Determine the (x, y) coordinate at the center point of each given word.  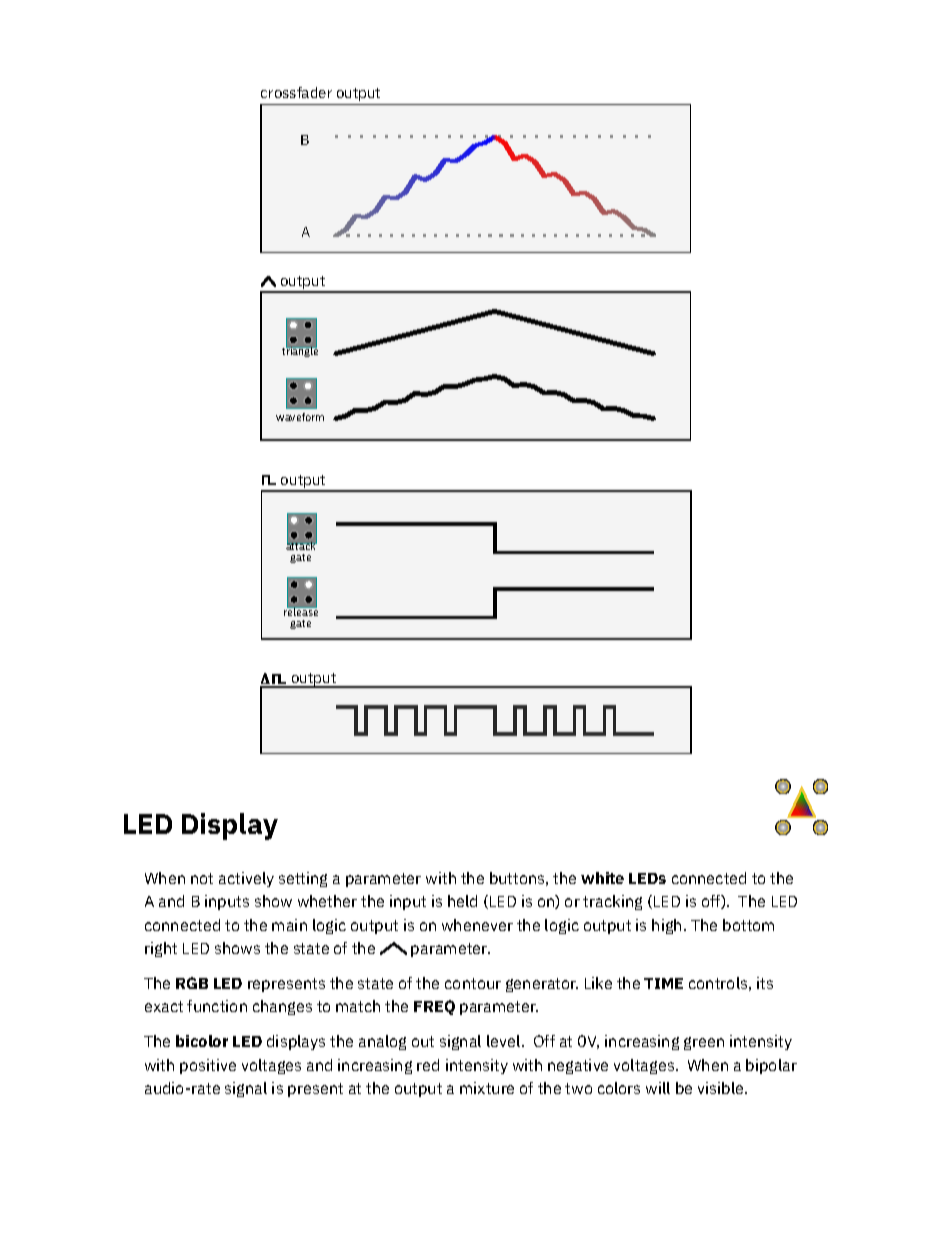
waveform (300, 417)
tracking (612, 902)
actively (246, 879)
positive (208, 1066)
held (462, 901)
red (428, 1065)
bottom (748, 925)
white (602, 878)
